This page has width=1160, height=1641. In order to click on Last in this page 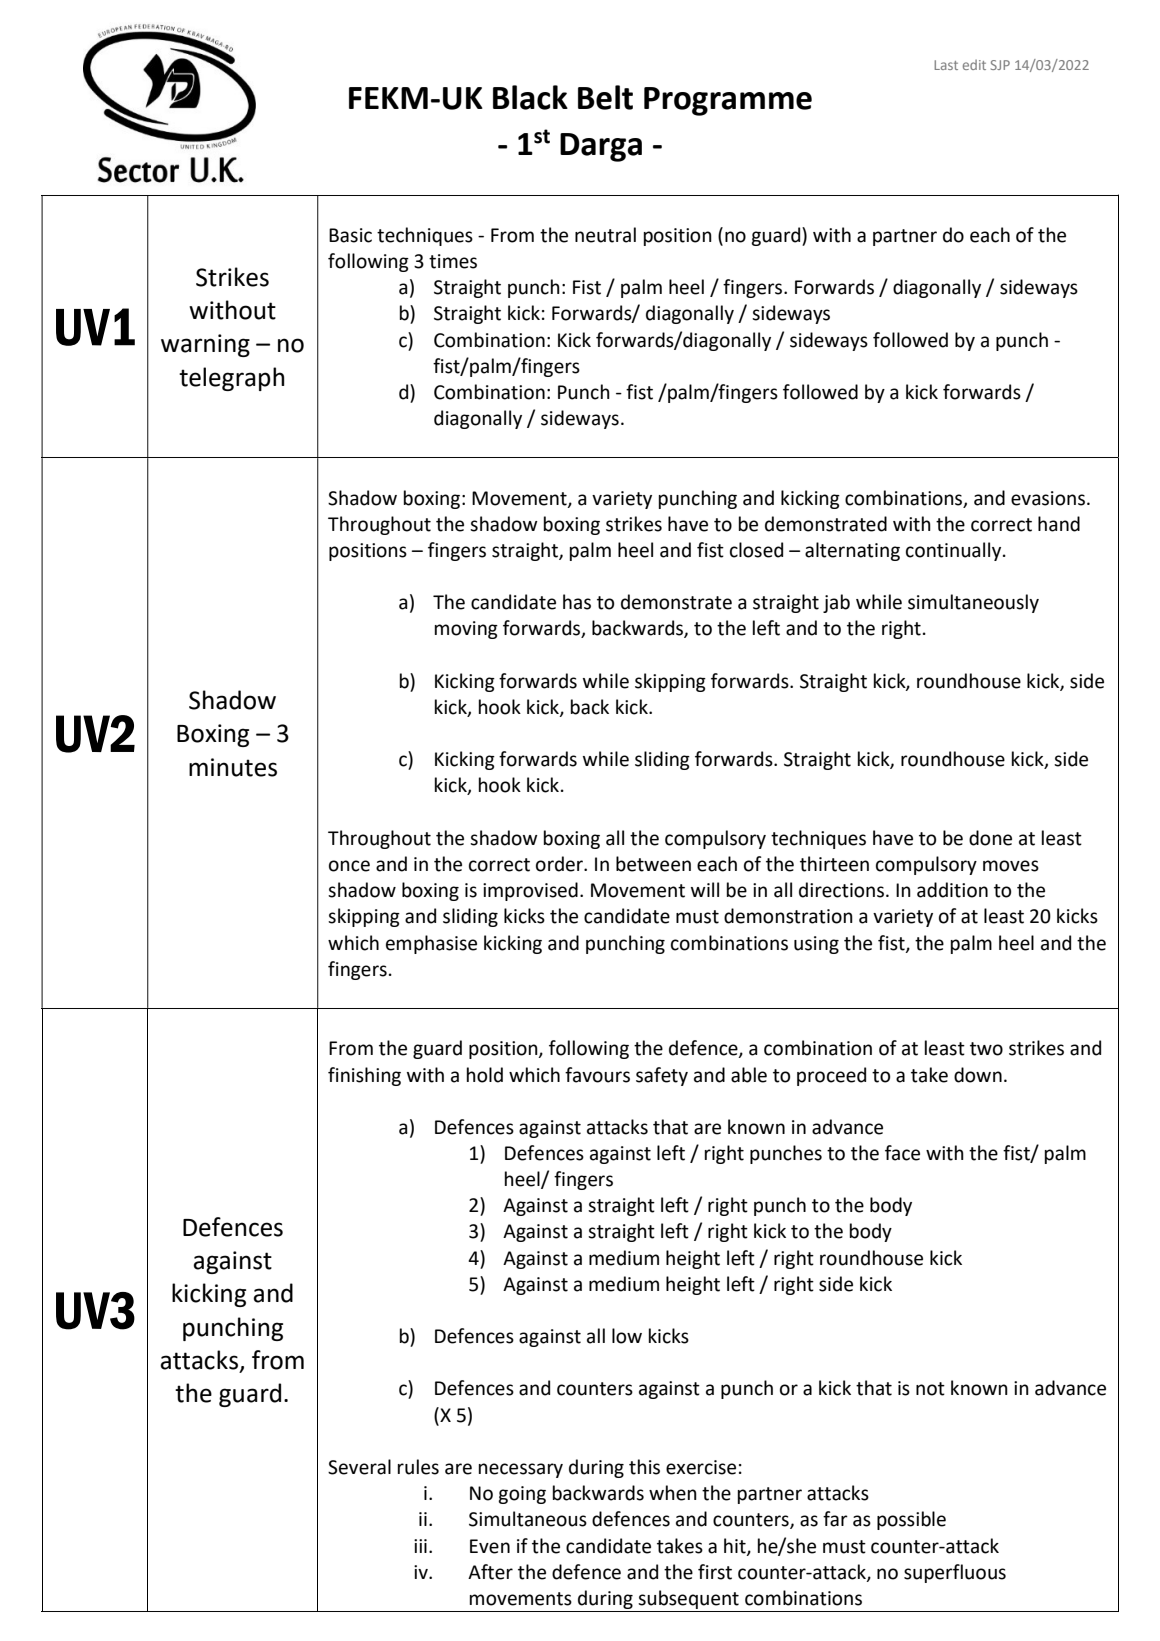, I will do `click(946, 65)`.
